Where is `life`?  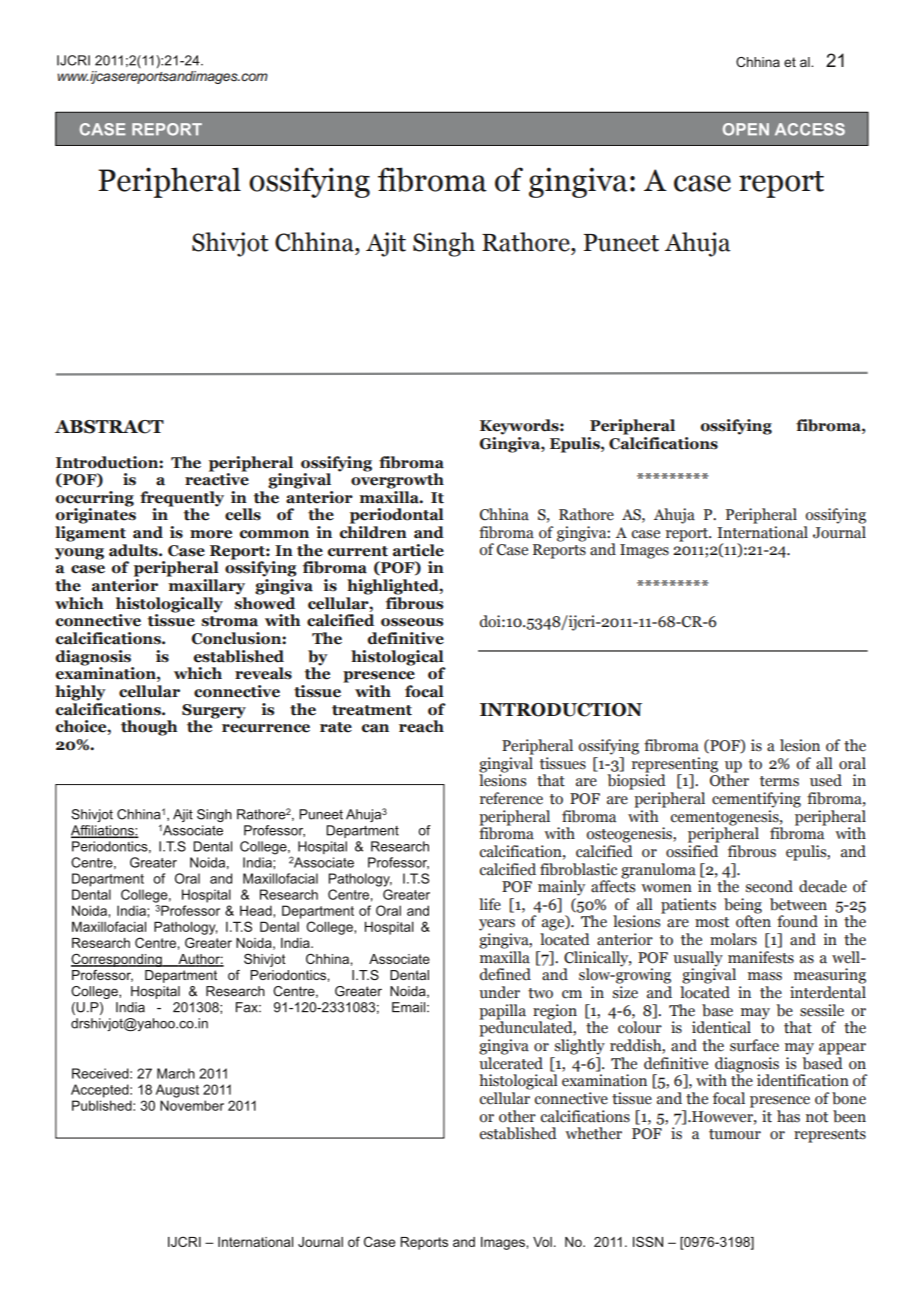
life is located at coordinates (490, 904).
